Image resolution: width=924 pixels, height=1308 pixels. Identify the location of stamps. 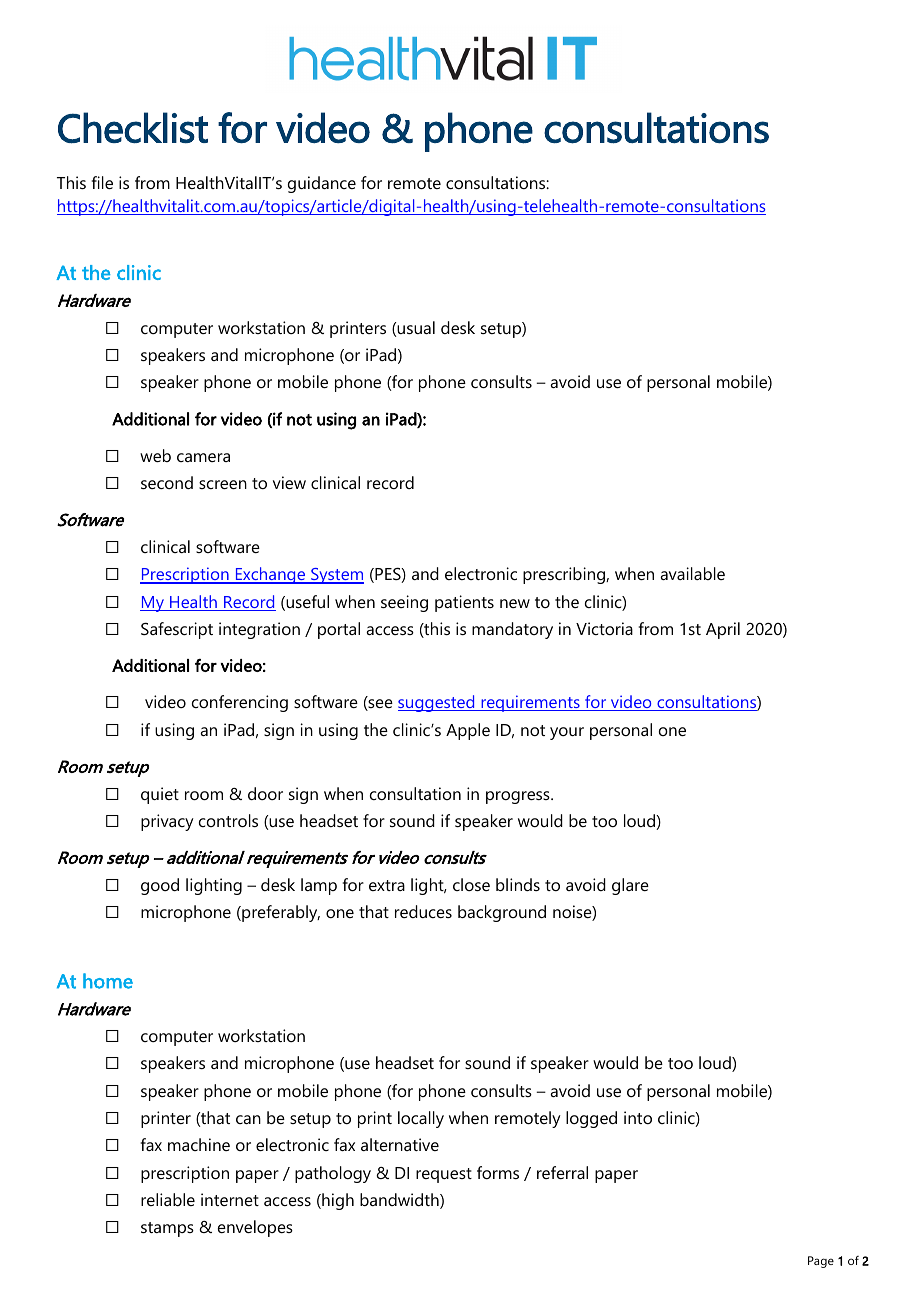
(167, 1229).
